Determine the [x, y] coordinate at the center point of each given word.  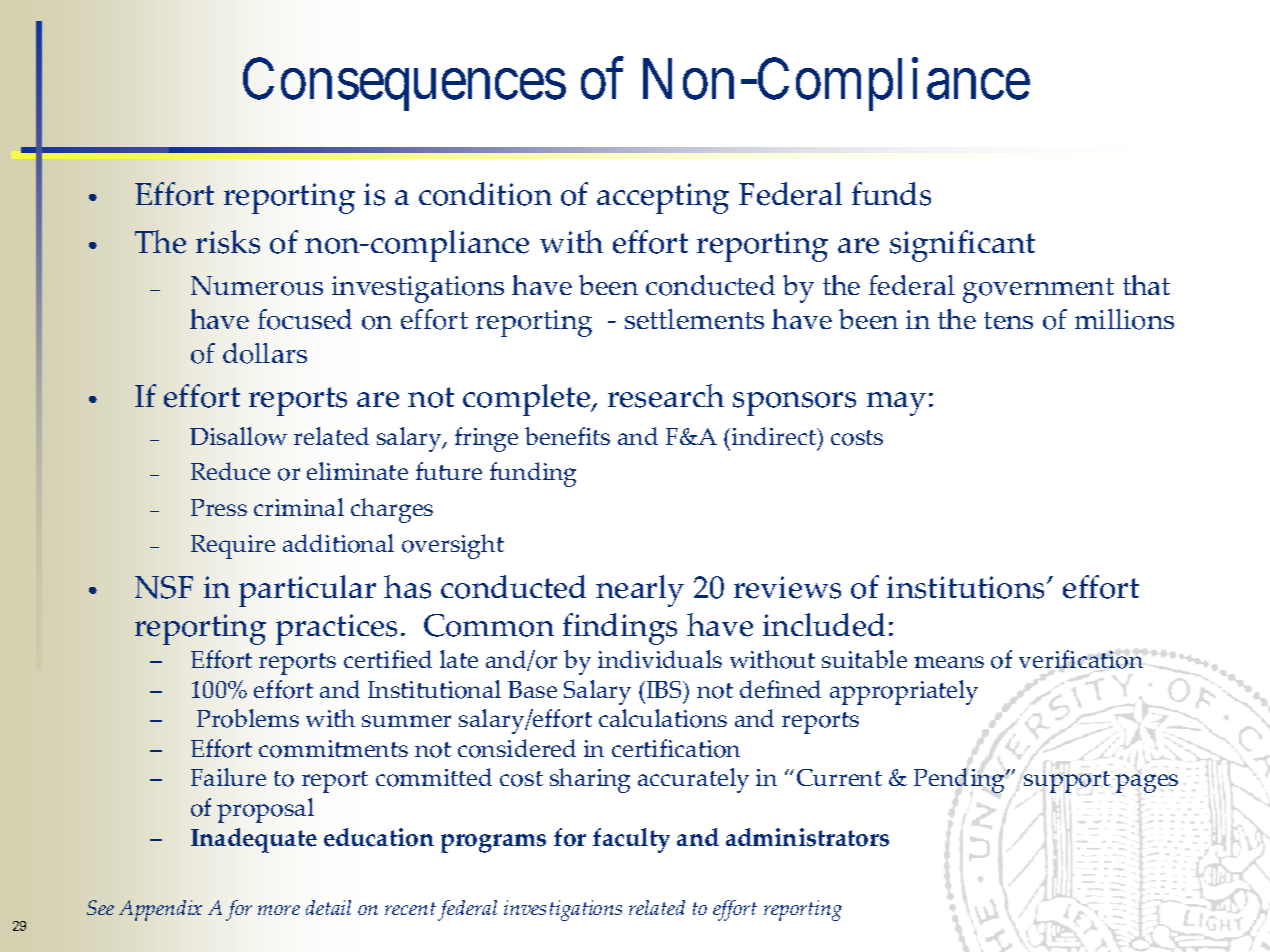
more [279, 910]
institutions [967, 587]
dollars [265, 353]
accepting [663, 198]
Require [233, 547]
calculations [663, 718]
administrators [807, 837]
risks [228, 242]
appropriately [904, 692]
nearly [640, 591]
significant [962, 246]
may [896, 404]
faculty [631, 840]
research [666, 396]
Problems [248, 718]
